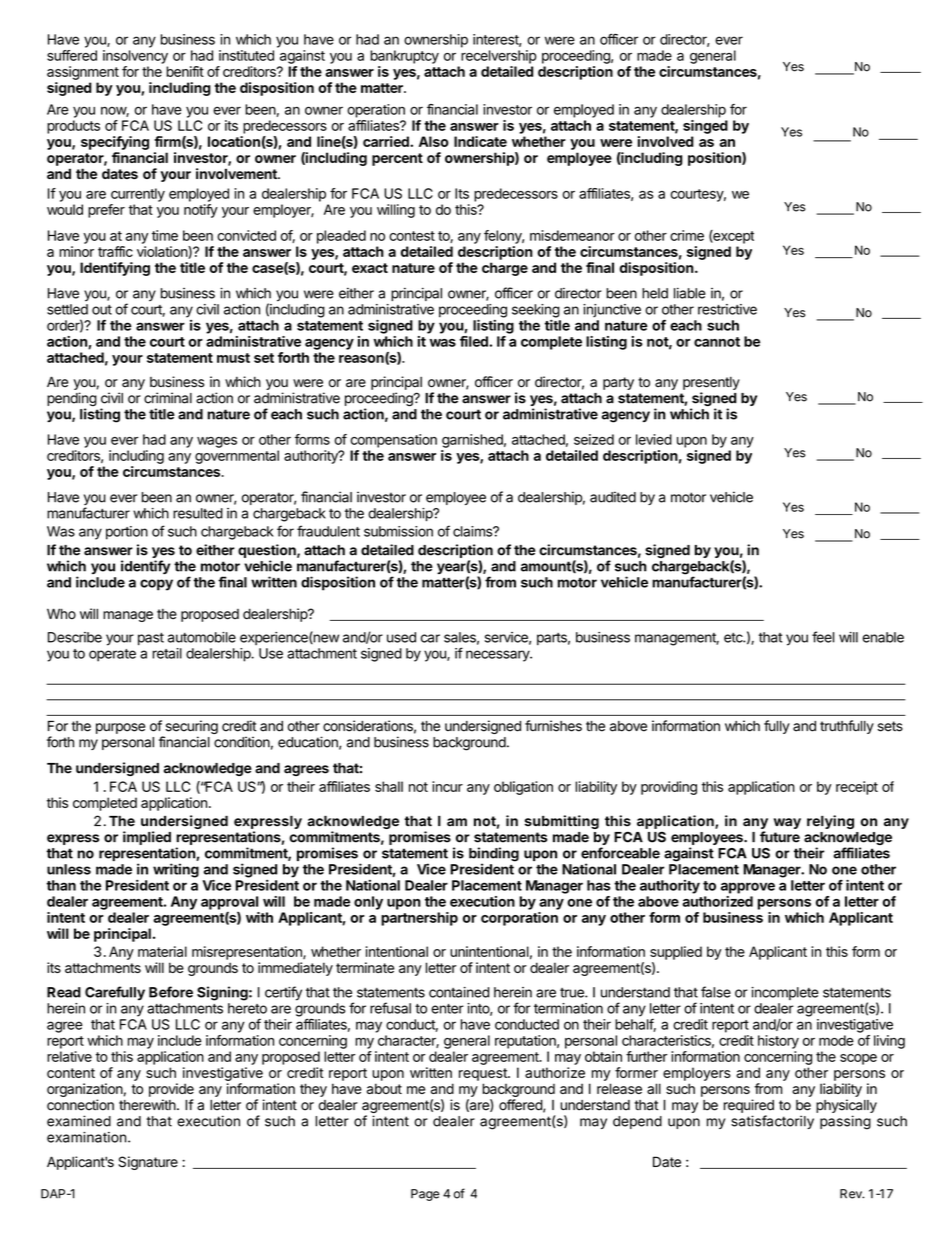 The width and height of the screenshot is (952, 1233). Describe the element at coordinates (823, 637) in the screenshot. I see `feel` at that location.
